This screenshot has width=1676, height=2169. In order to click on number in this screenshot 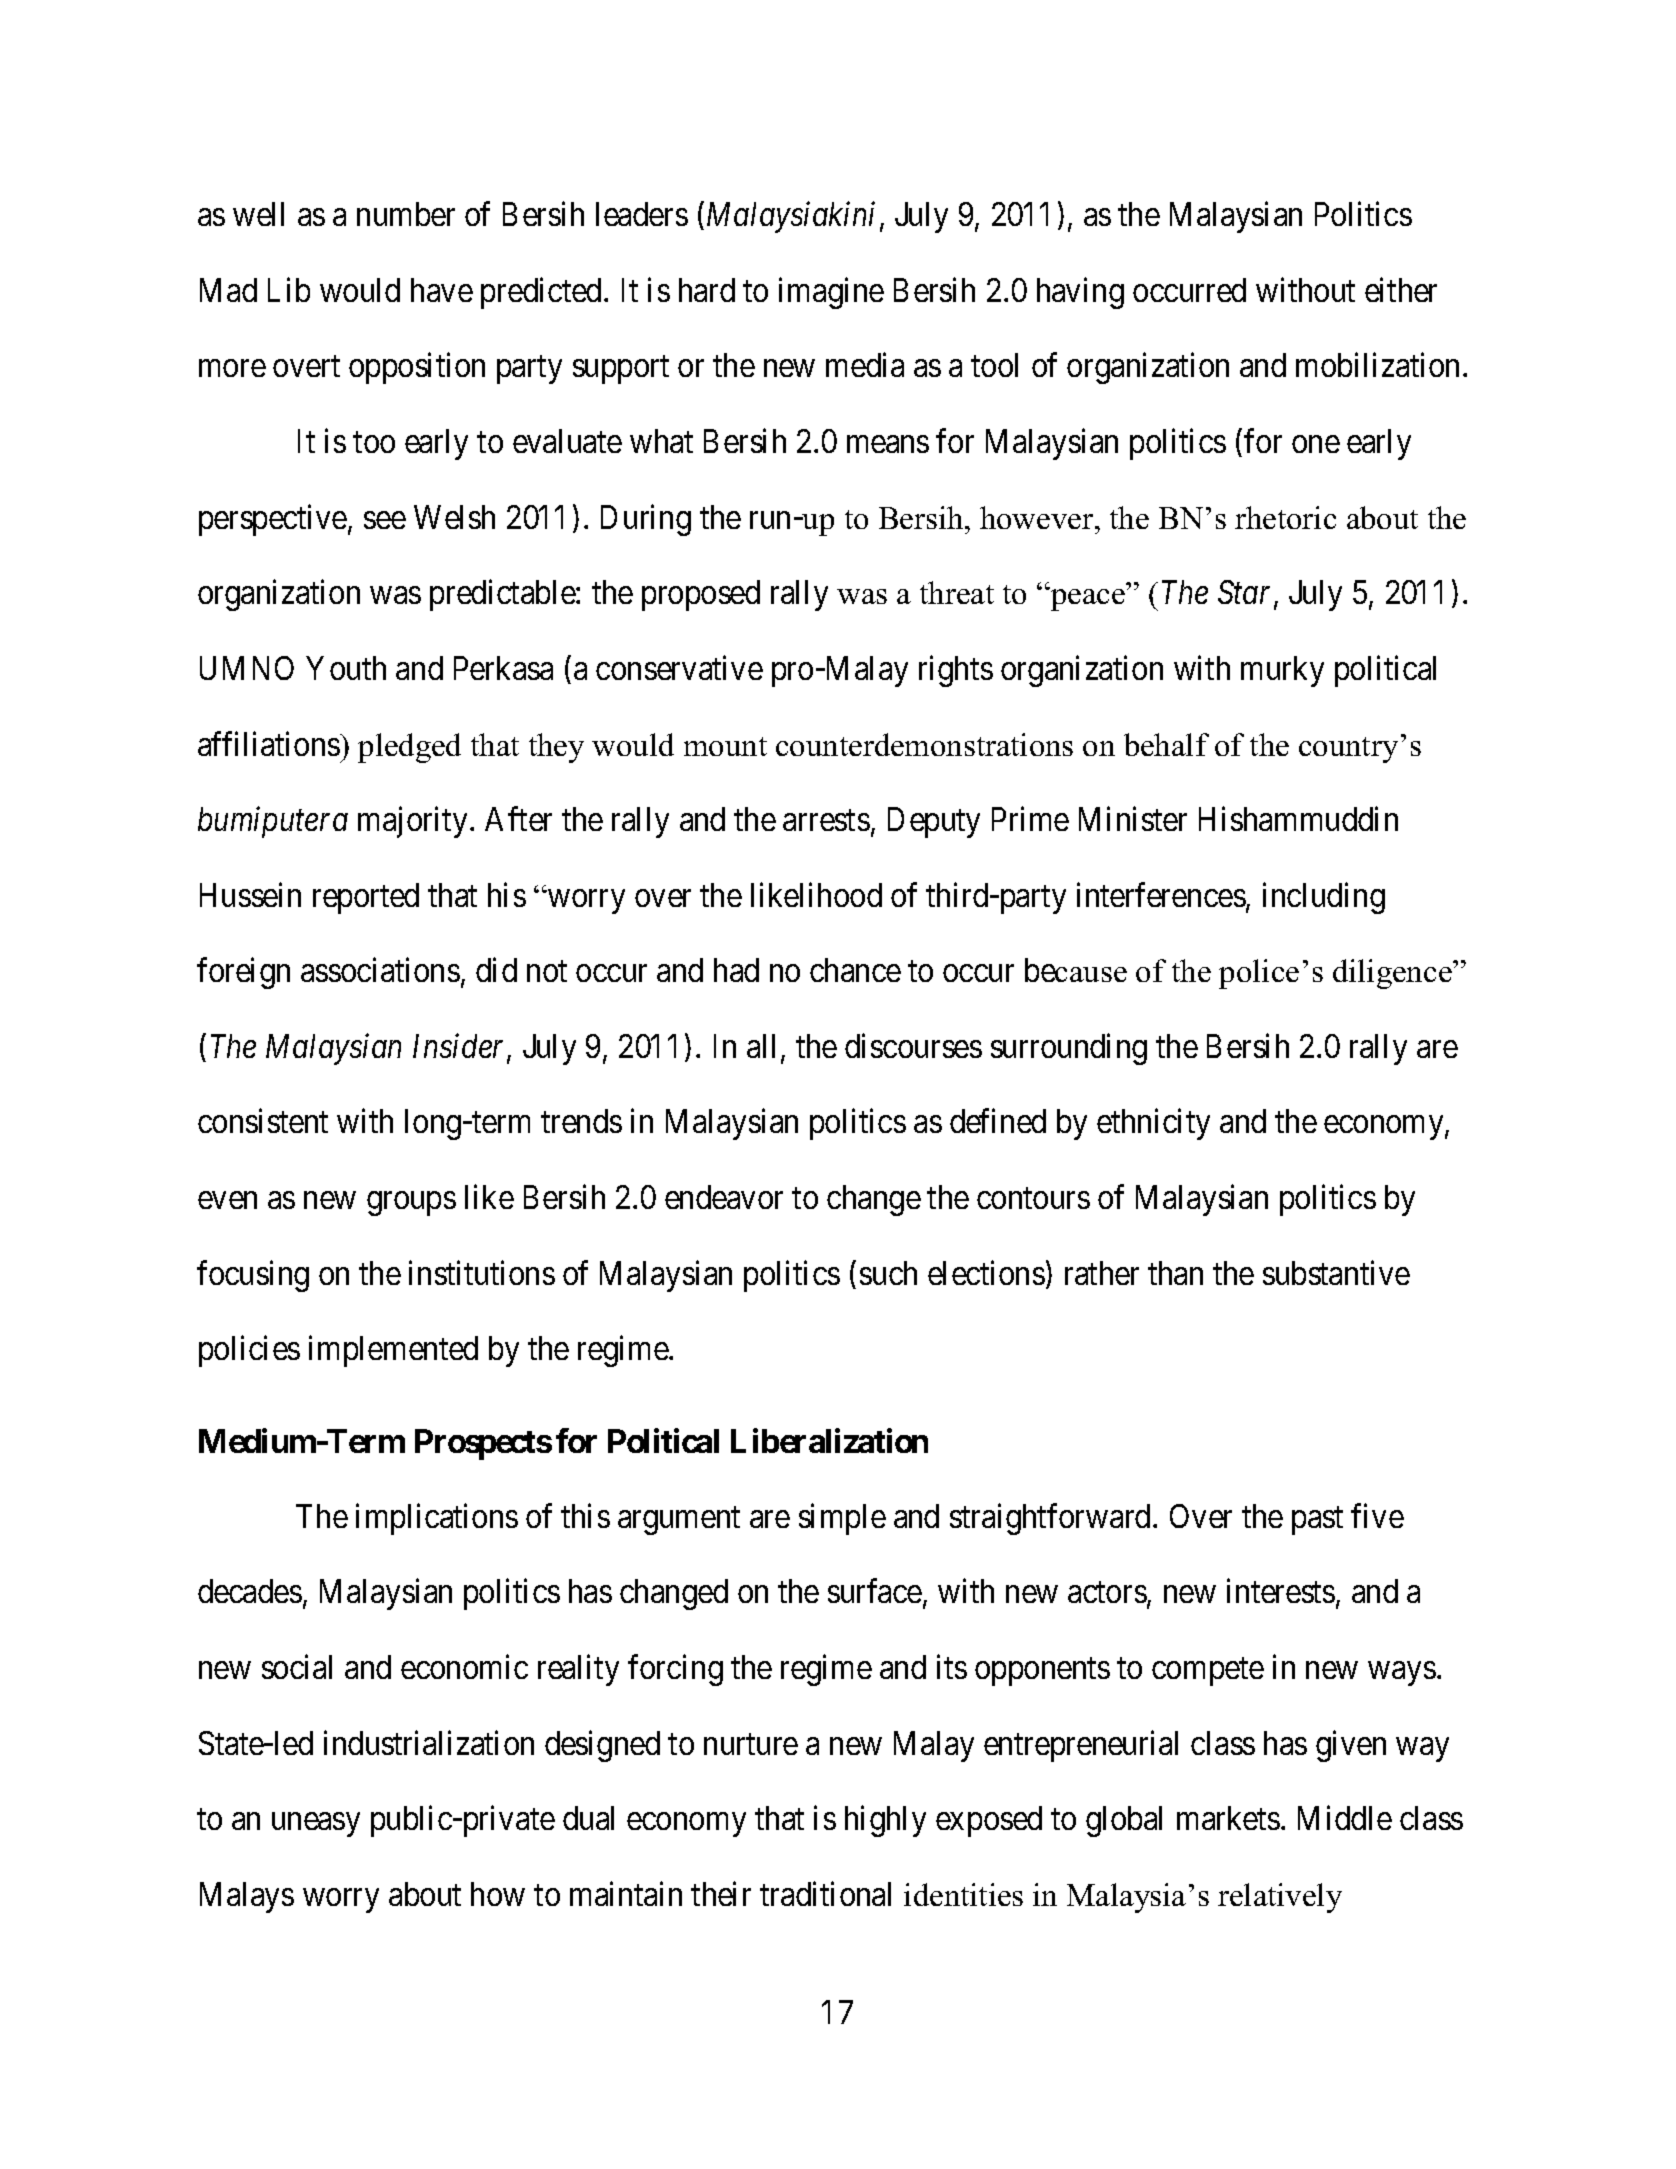, I will do `click(406, 214)`.
